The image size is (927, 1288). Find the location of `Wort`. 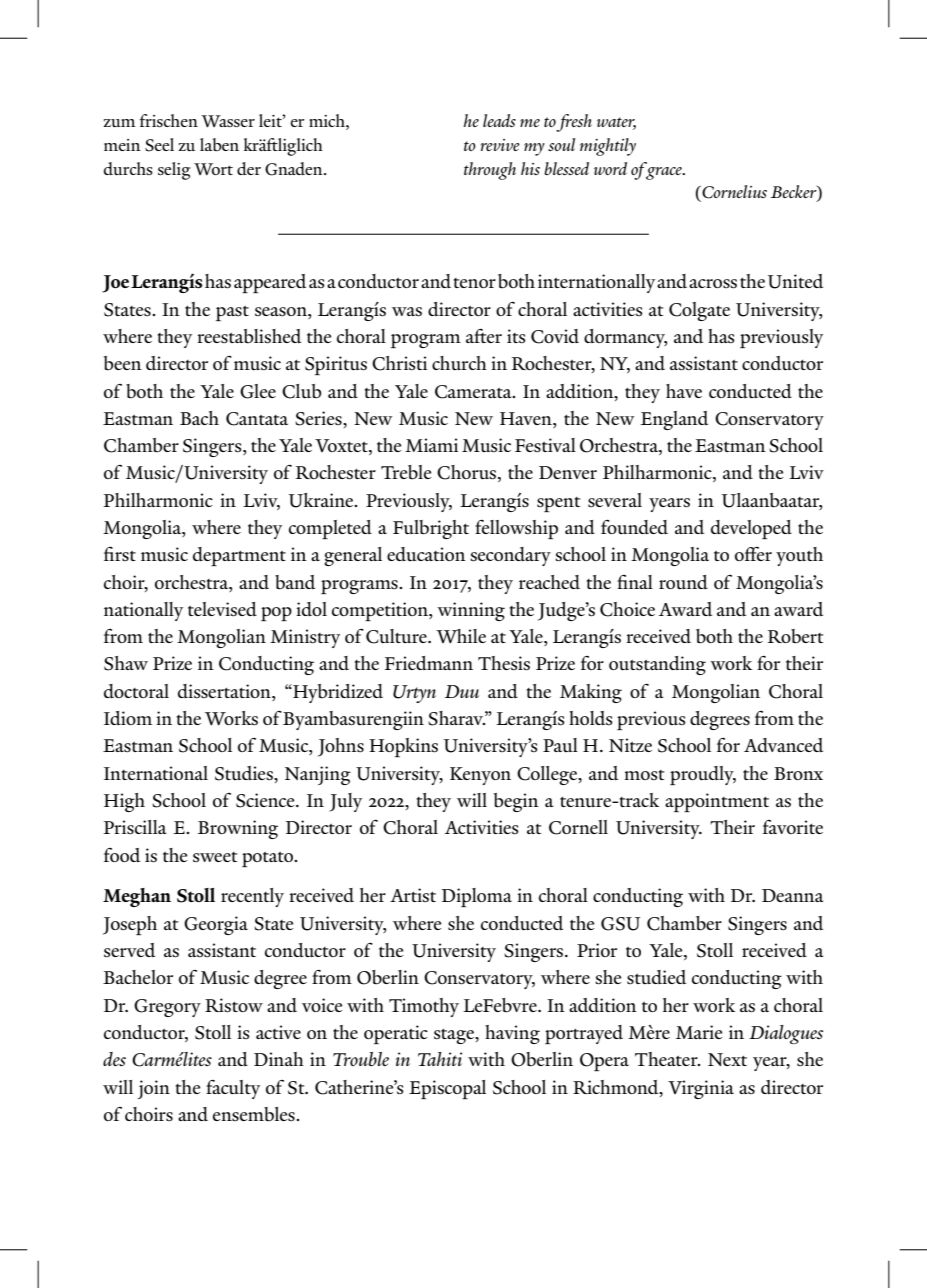

Wort is located at coordinates (213, 169).
